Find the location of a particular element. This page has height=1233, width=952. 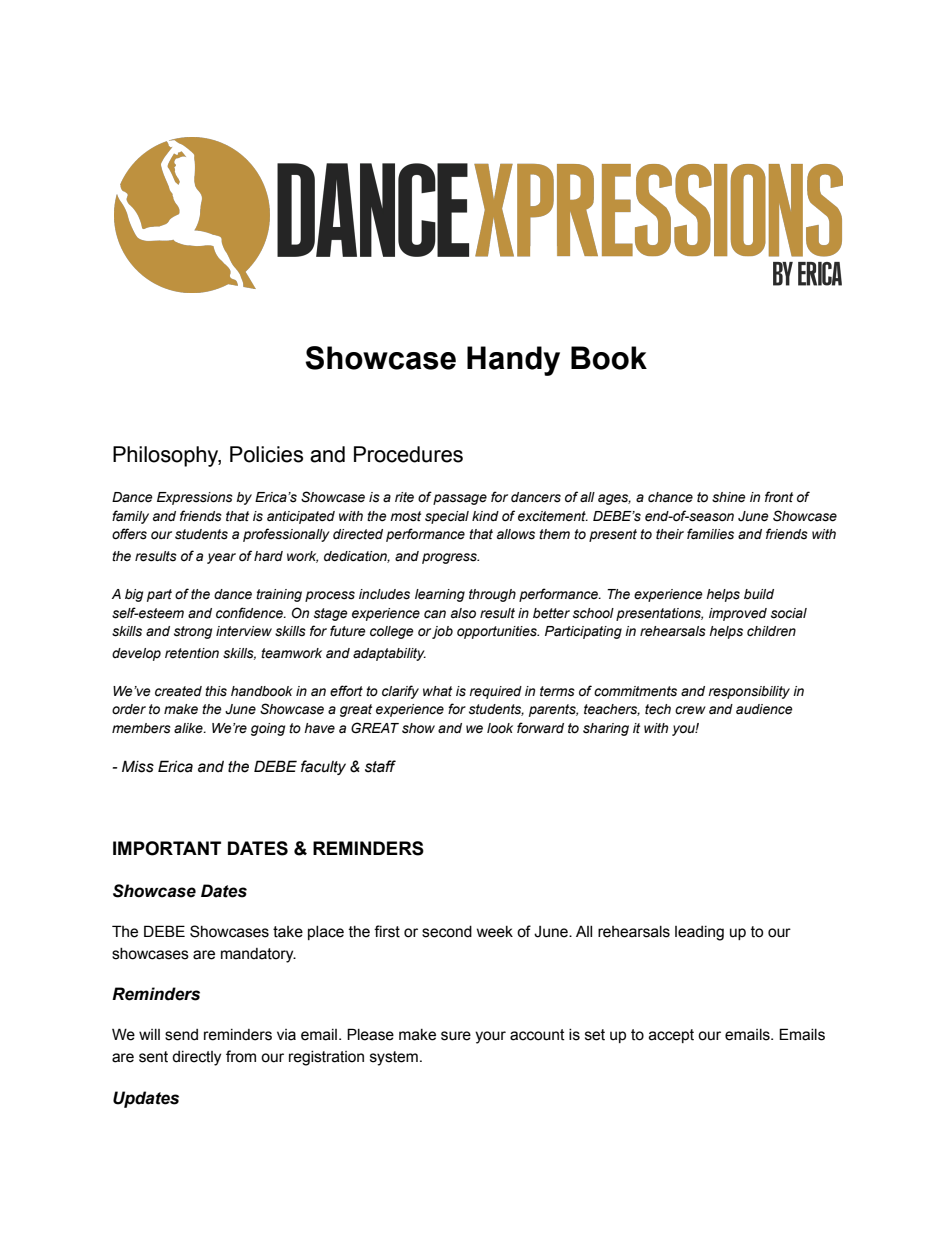

sure is located at coordinates (456, 1036).
